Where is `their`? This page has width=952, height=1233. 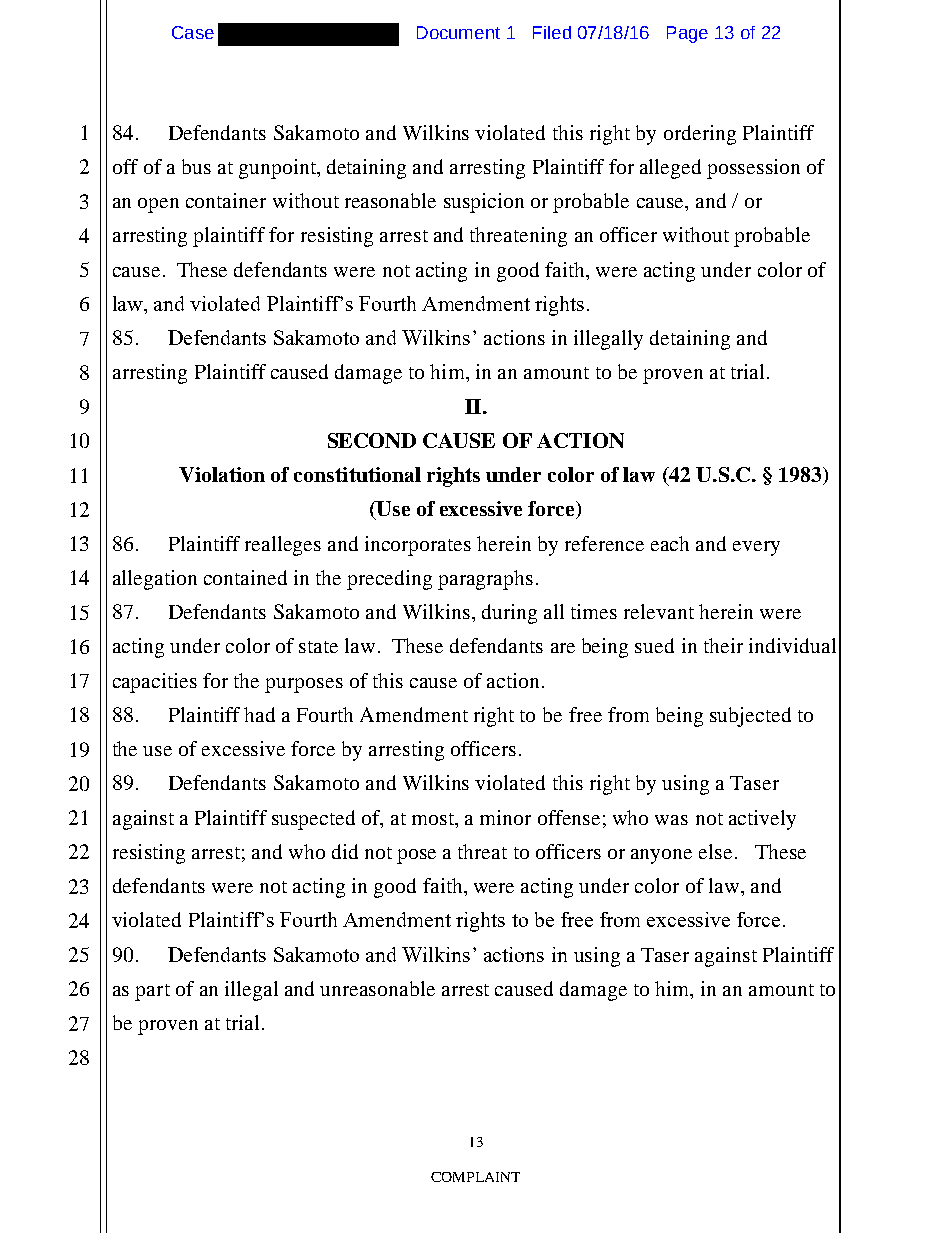
their is located at coordinates (723, 645).
